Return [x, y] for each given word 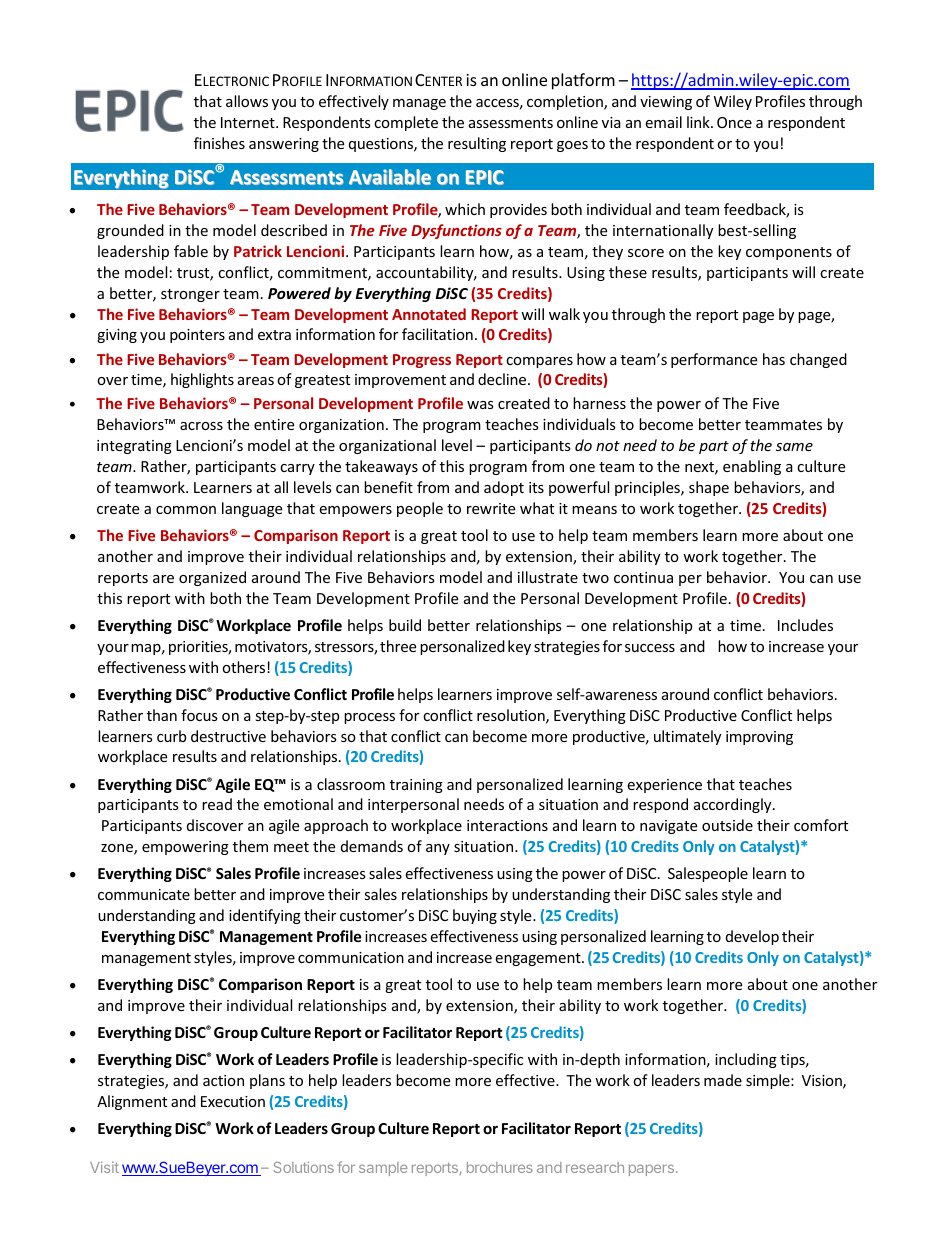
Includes [805, 625]
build [405, 625]
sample [383, 1169]
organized [212, 578]
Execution [233, 1101]
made [723, 1080]
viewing [666, 103]
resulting [477, 144]
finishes [219, 143]
